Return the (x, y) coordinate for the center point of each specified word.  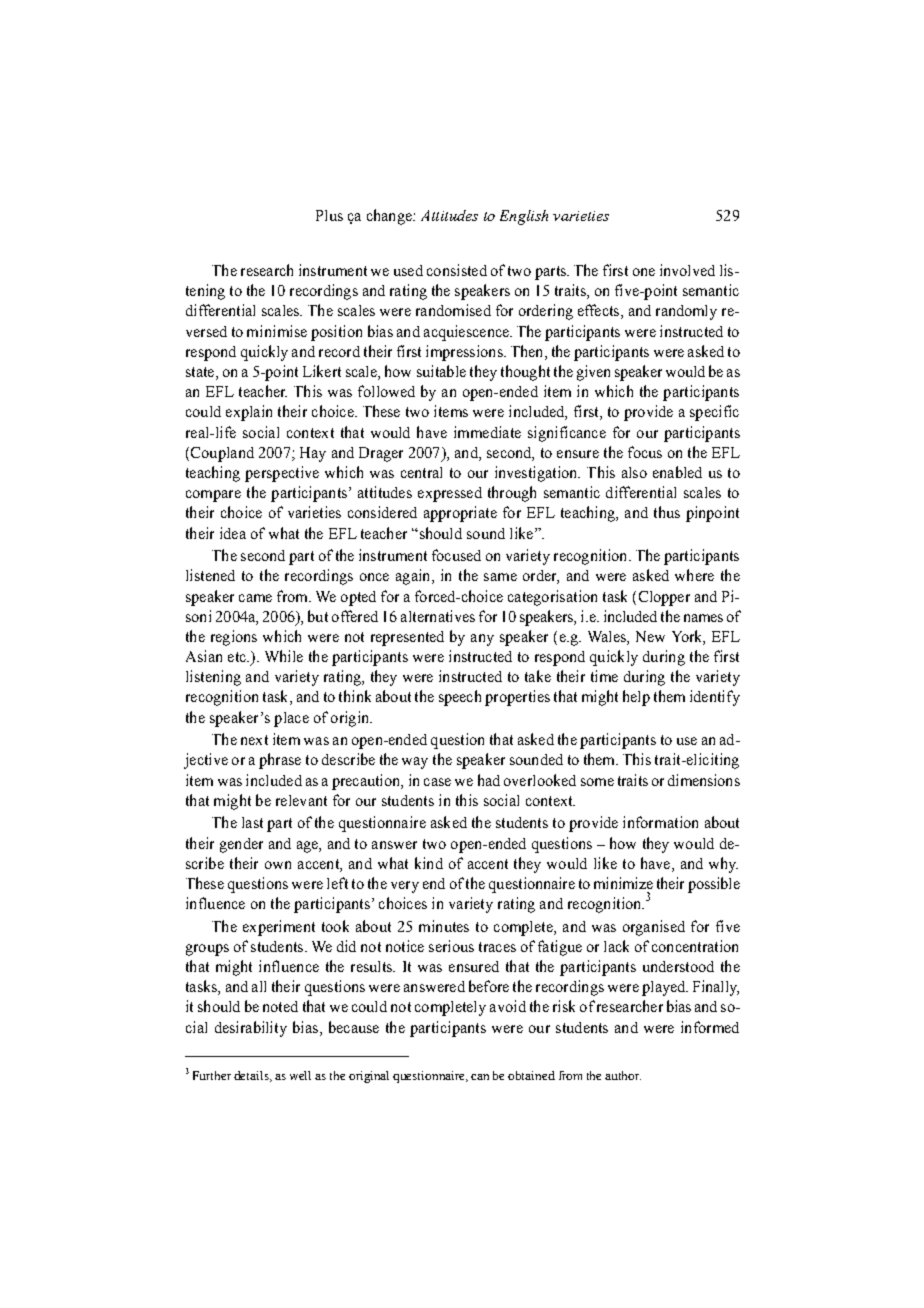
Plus (329, 215)
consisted (457, 270)
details (252, 1076)
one (644, 272)
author (623, 1075)
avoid (508, 1006)
